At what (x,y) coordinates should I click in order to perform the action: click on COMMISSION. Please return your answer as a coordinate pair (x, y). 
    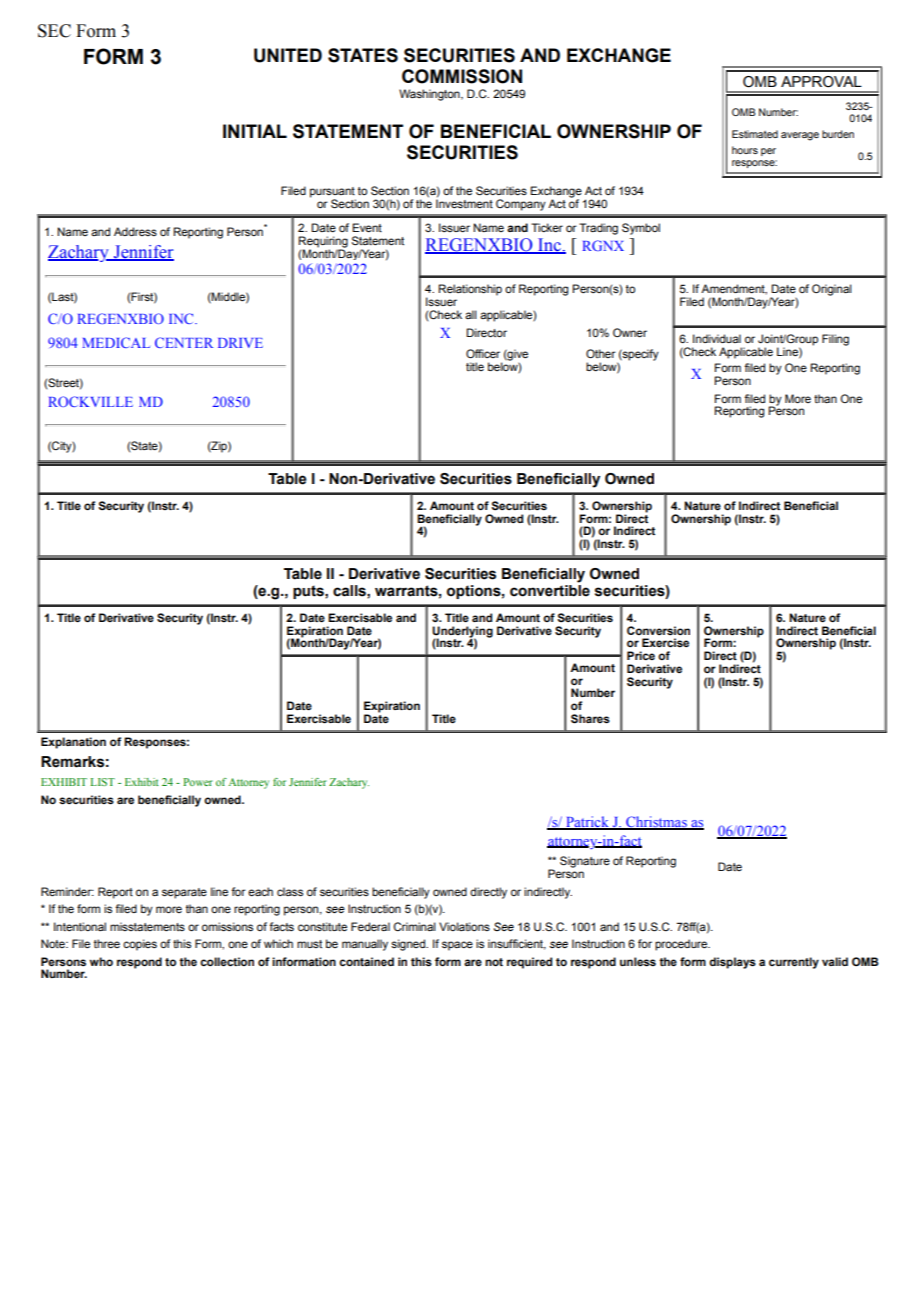
    Looking at the image, I should click on (462, 76).
